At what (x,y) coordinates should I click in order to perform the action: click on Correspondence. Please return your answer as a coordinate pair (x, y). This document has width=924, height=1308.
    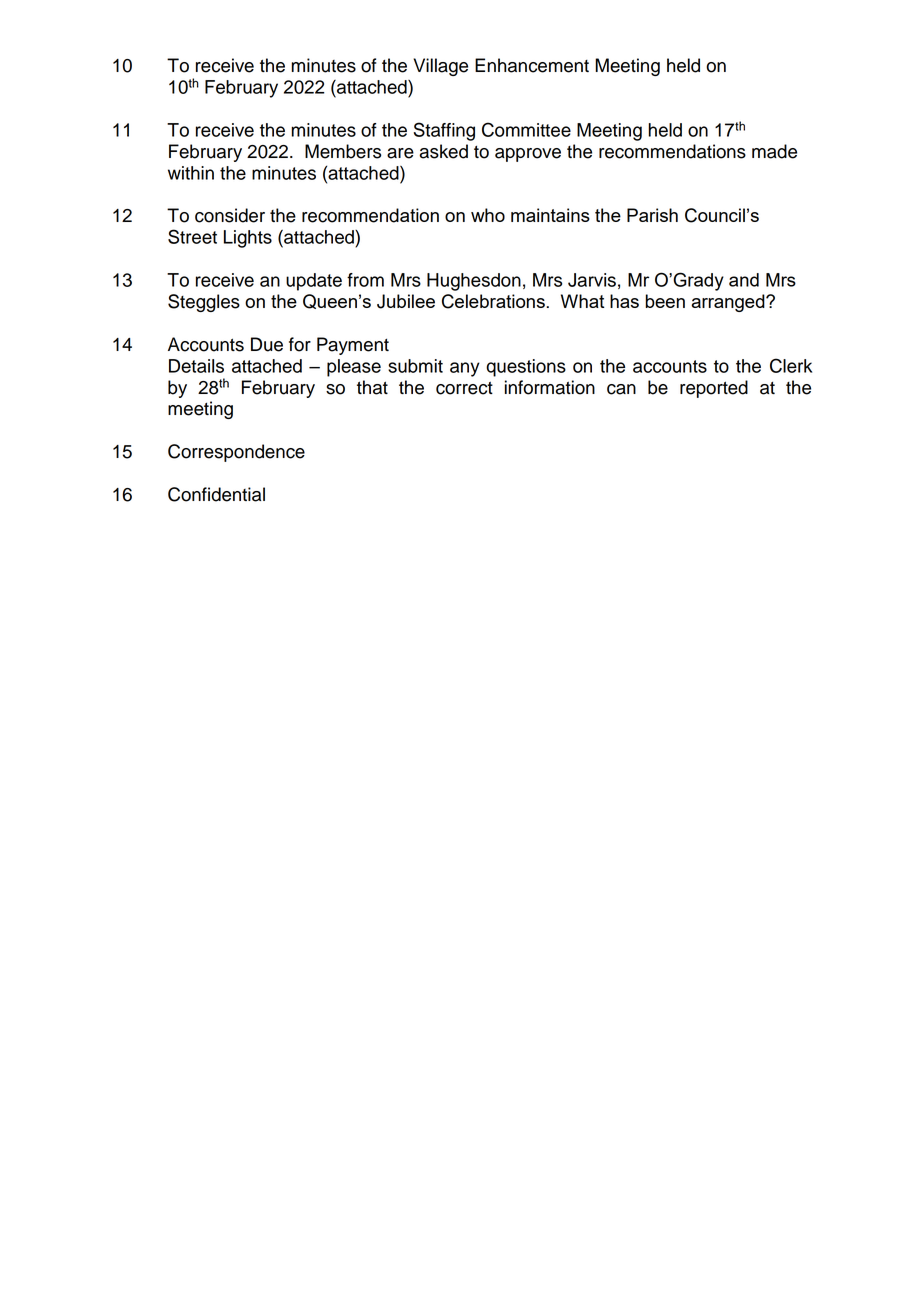
    Looking at the image, I should click on (236, 453).
